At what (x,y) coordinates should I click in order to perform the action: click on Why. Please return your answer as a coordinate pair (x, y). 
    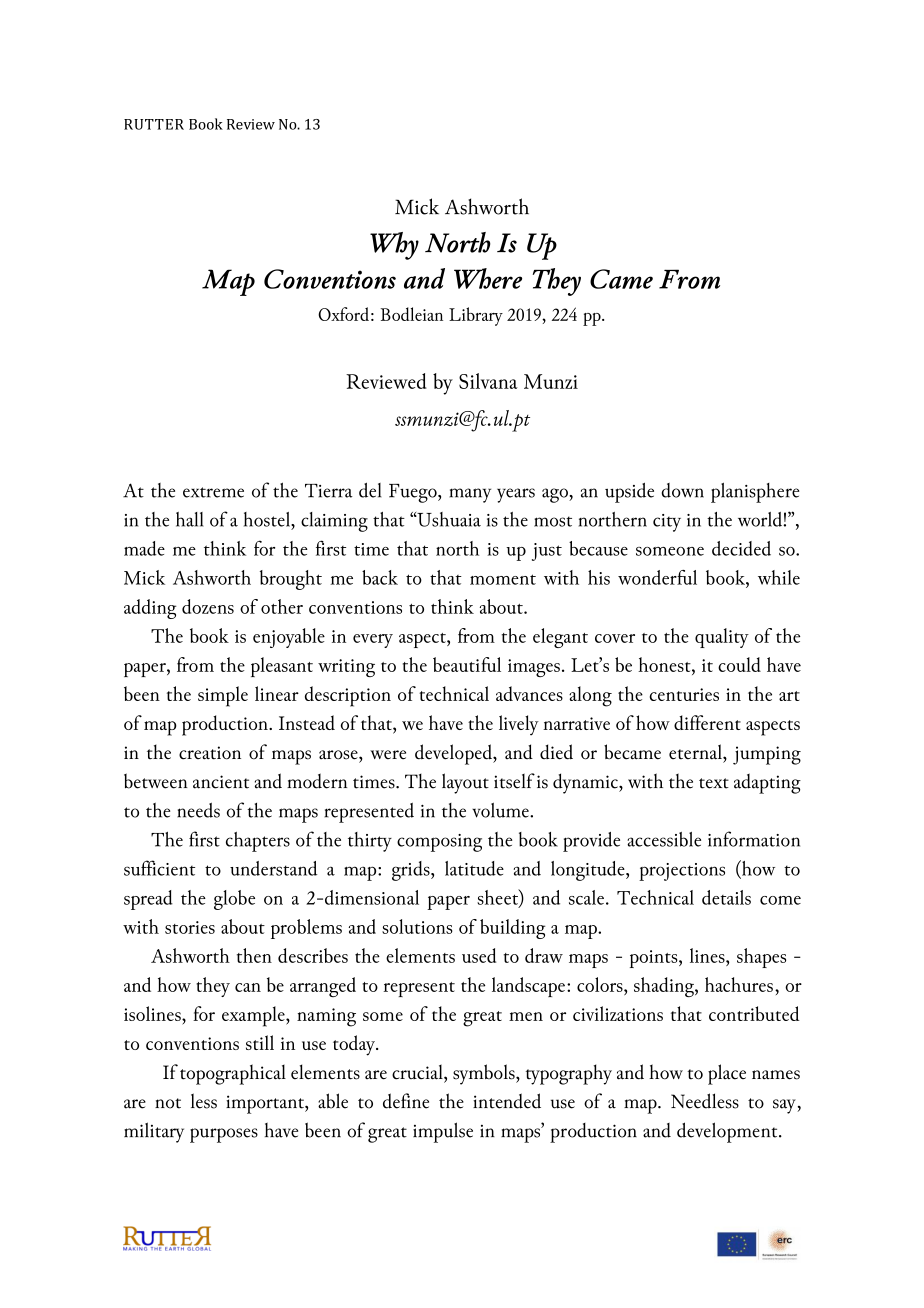
    Looking at the image, I should click on (394, 246).
